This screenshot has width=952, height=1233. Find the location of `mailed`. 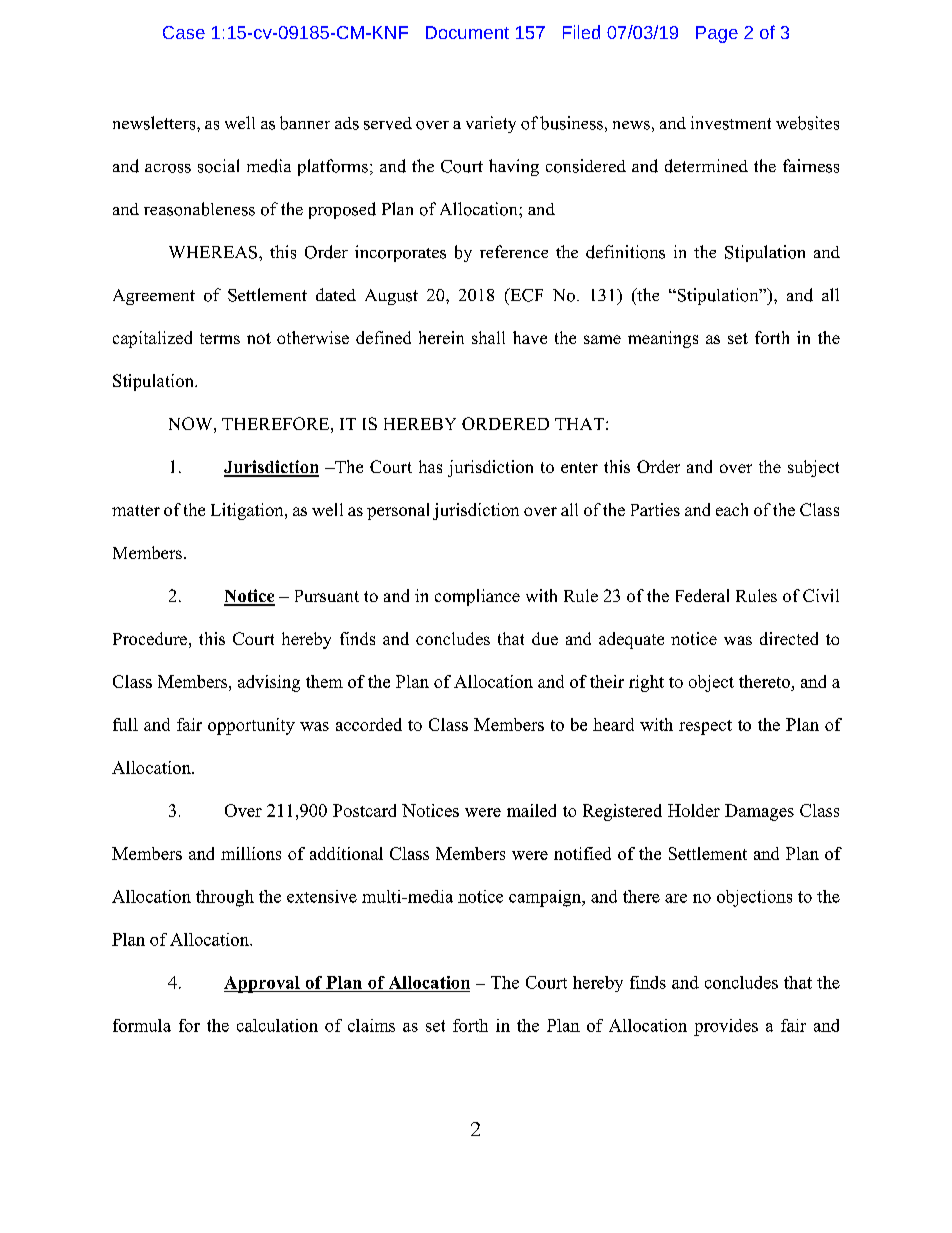

mailed is located at coordinates (531, 810).
